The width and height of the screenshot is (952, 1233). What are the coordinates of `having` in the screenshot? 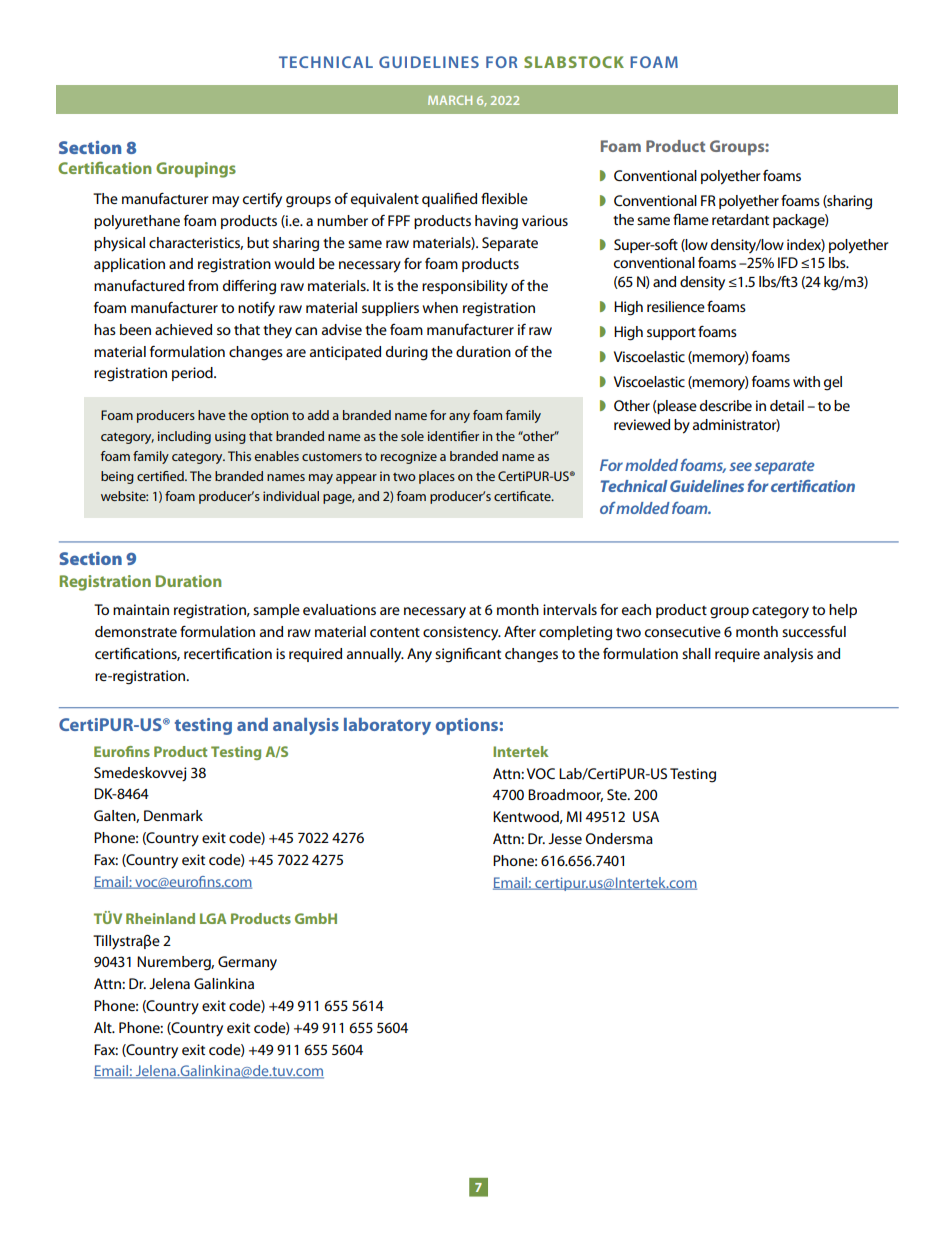 It's located at (496, 222).
